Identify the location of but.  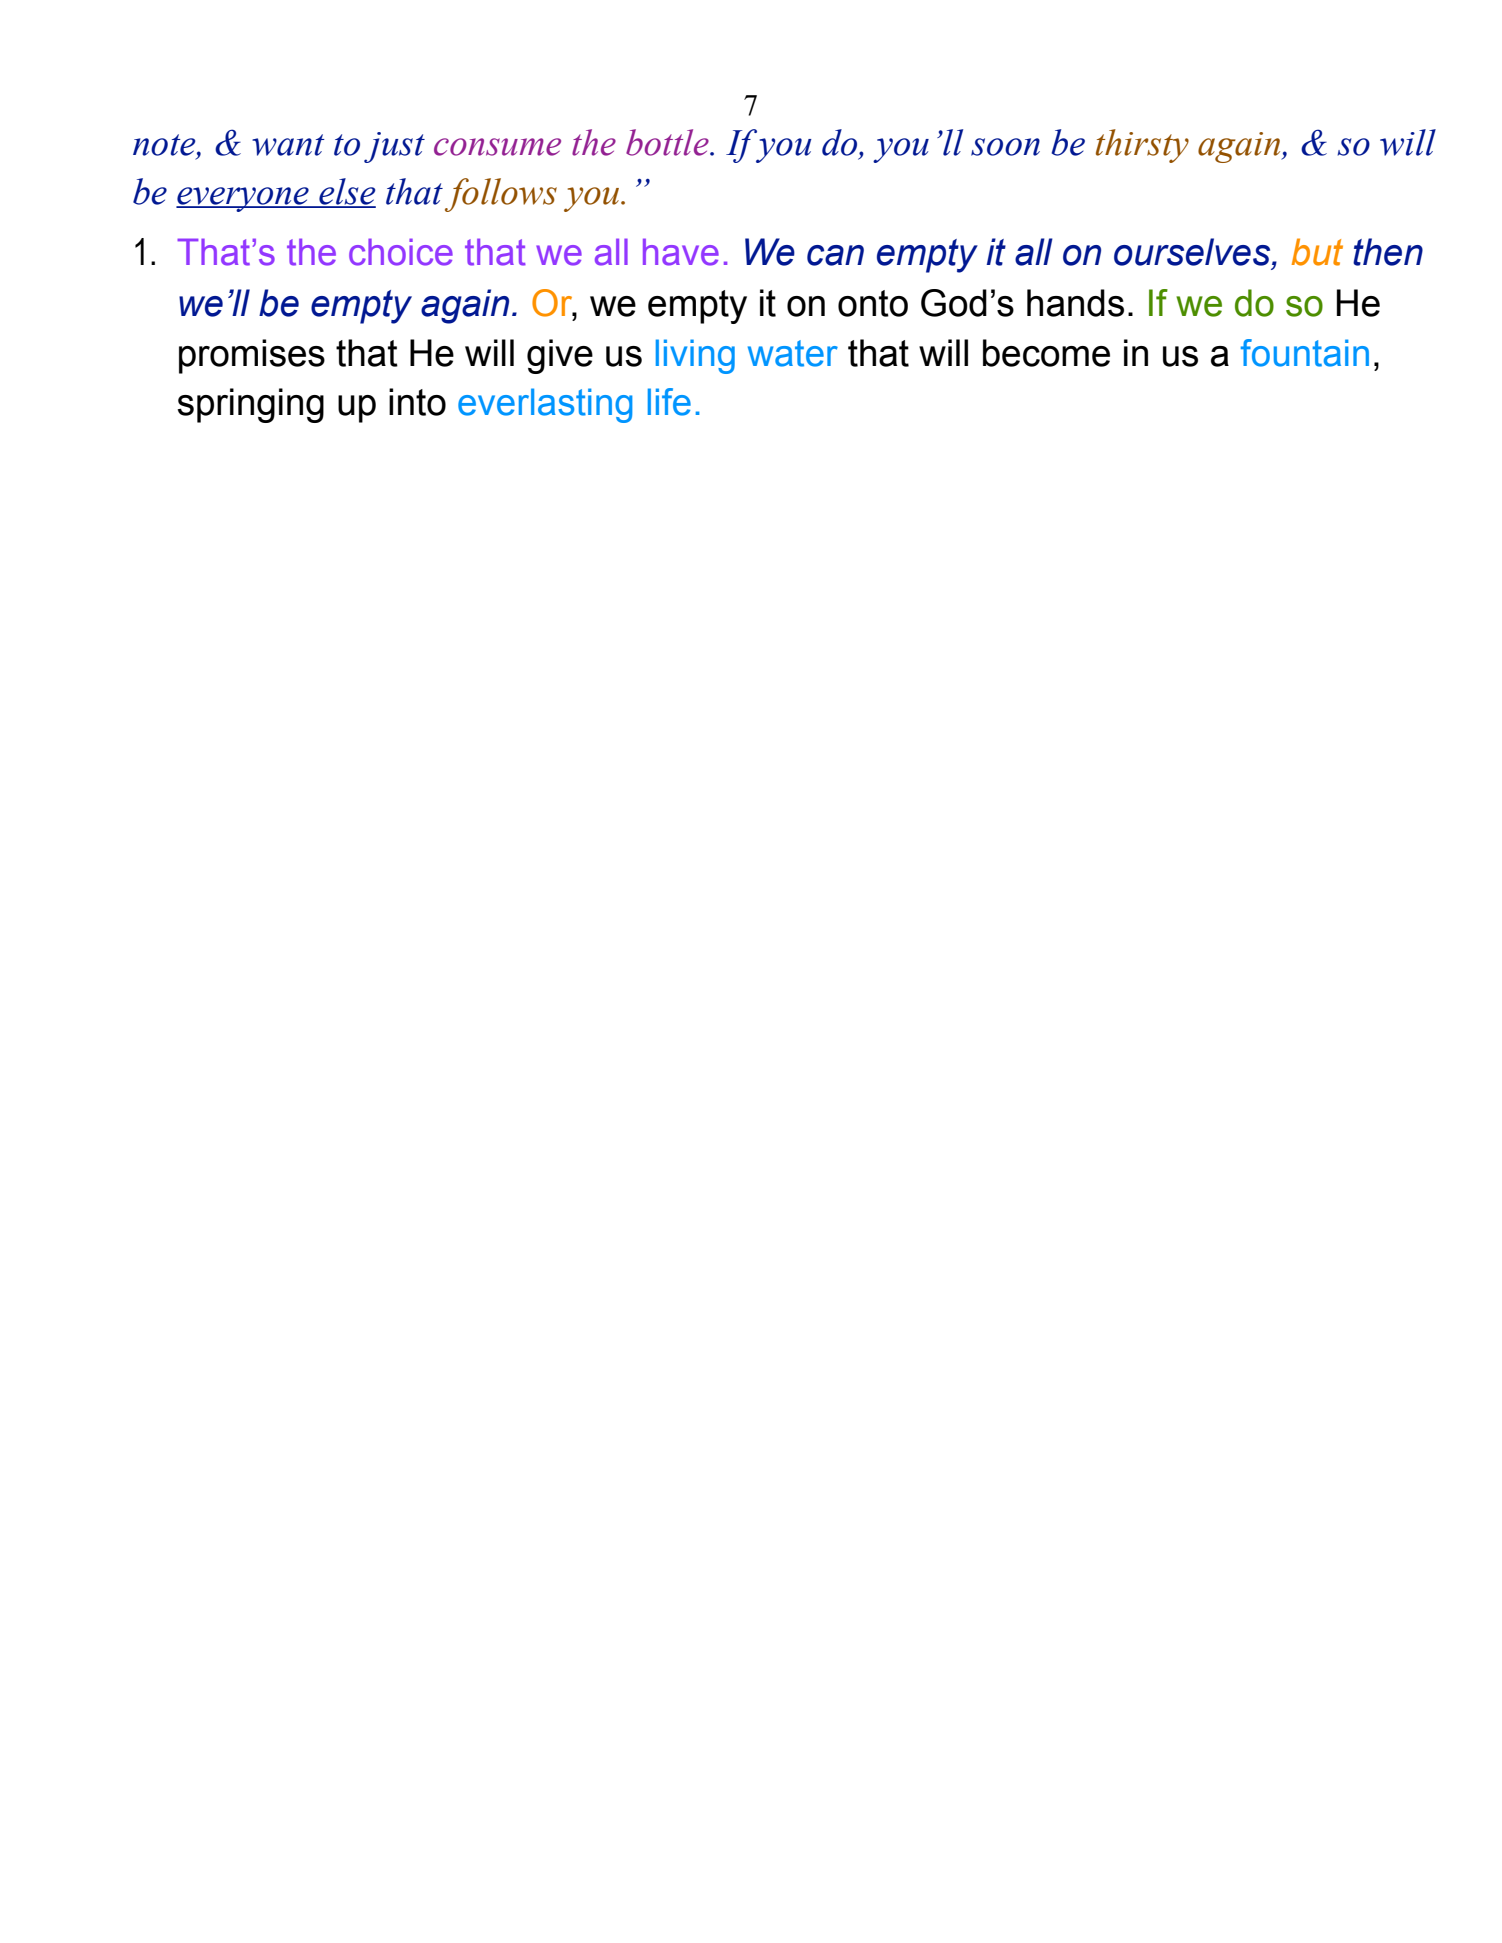
(1317, 252).
